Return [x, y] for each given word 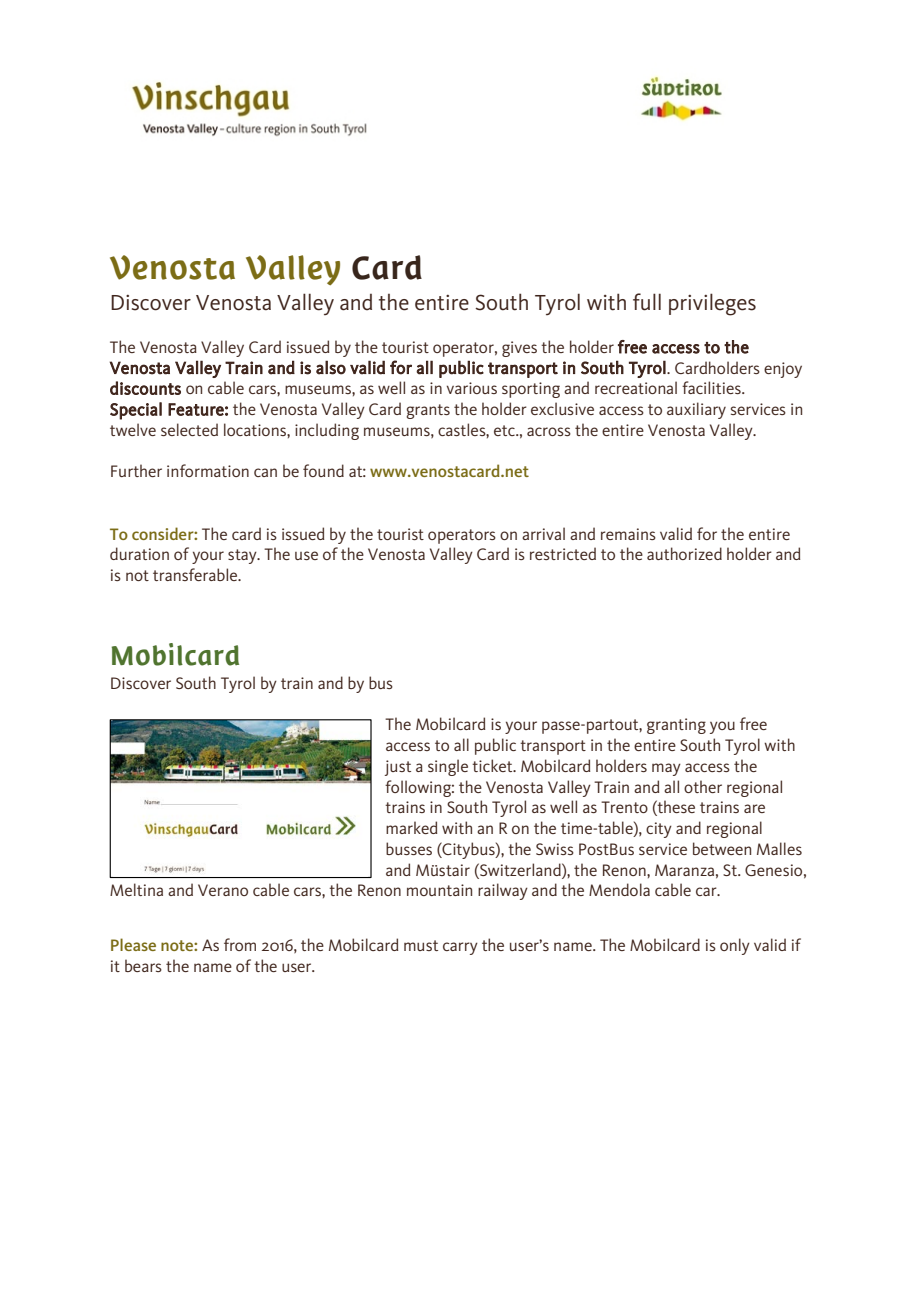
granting [676, 726]
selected [189, 429]
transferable [196, 574]
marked [411, 827]
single [448, 767]
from [240, 944]
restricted [563, 553]
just [398, 768]
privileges [712, 304]
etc [505, 430]
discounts [145, 388]
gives [519, 349]
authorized [684, 553]
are [754, 808]
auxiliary [696, 410]
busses [409, 848]
